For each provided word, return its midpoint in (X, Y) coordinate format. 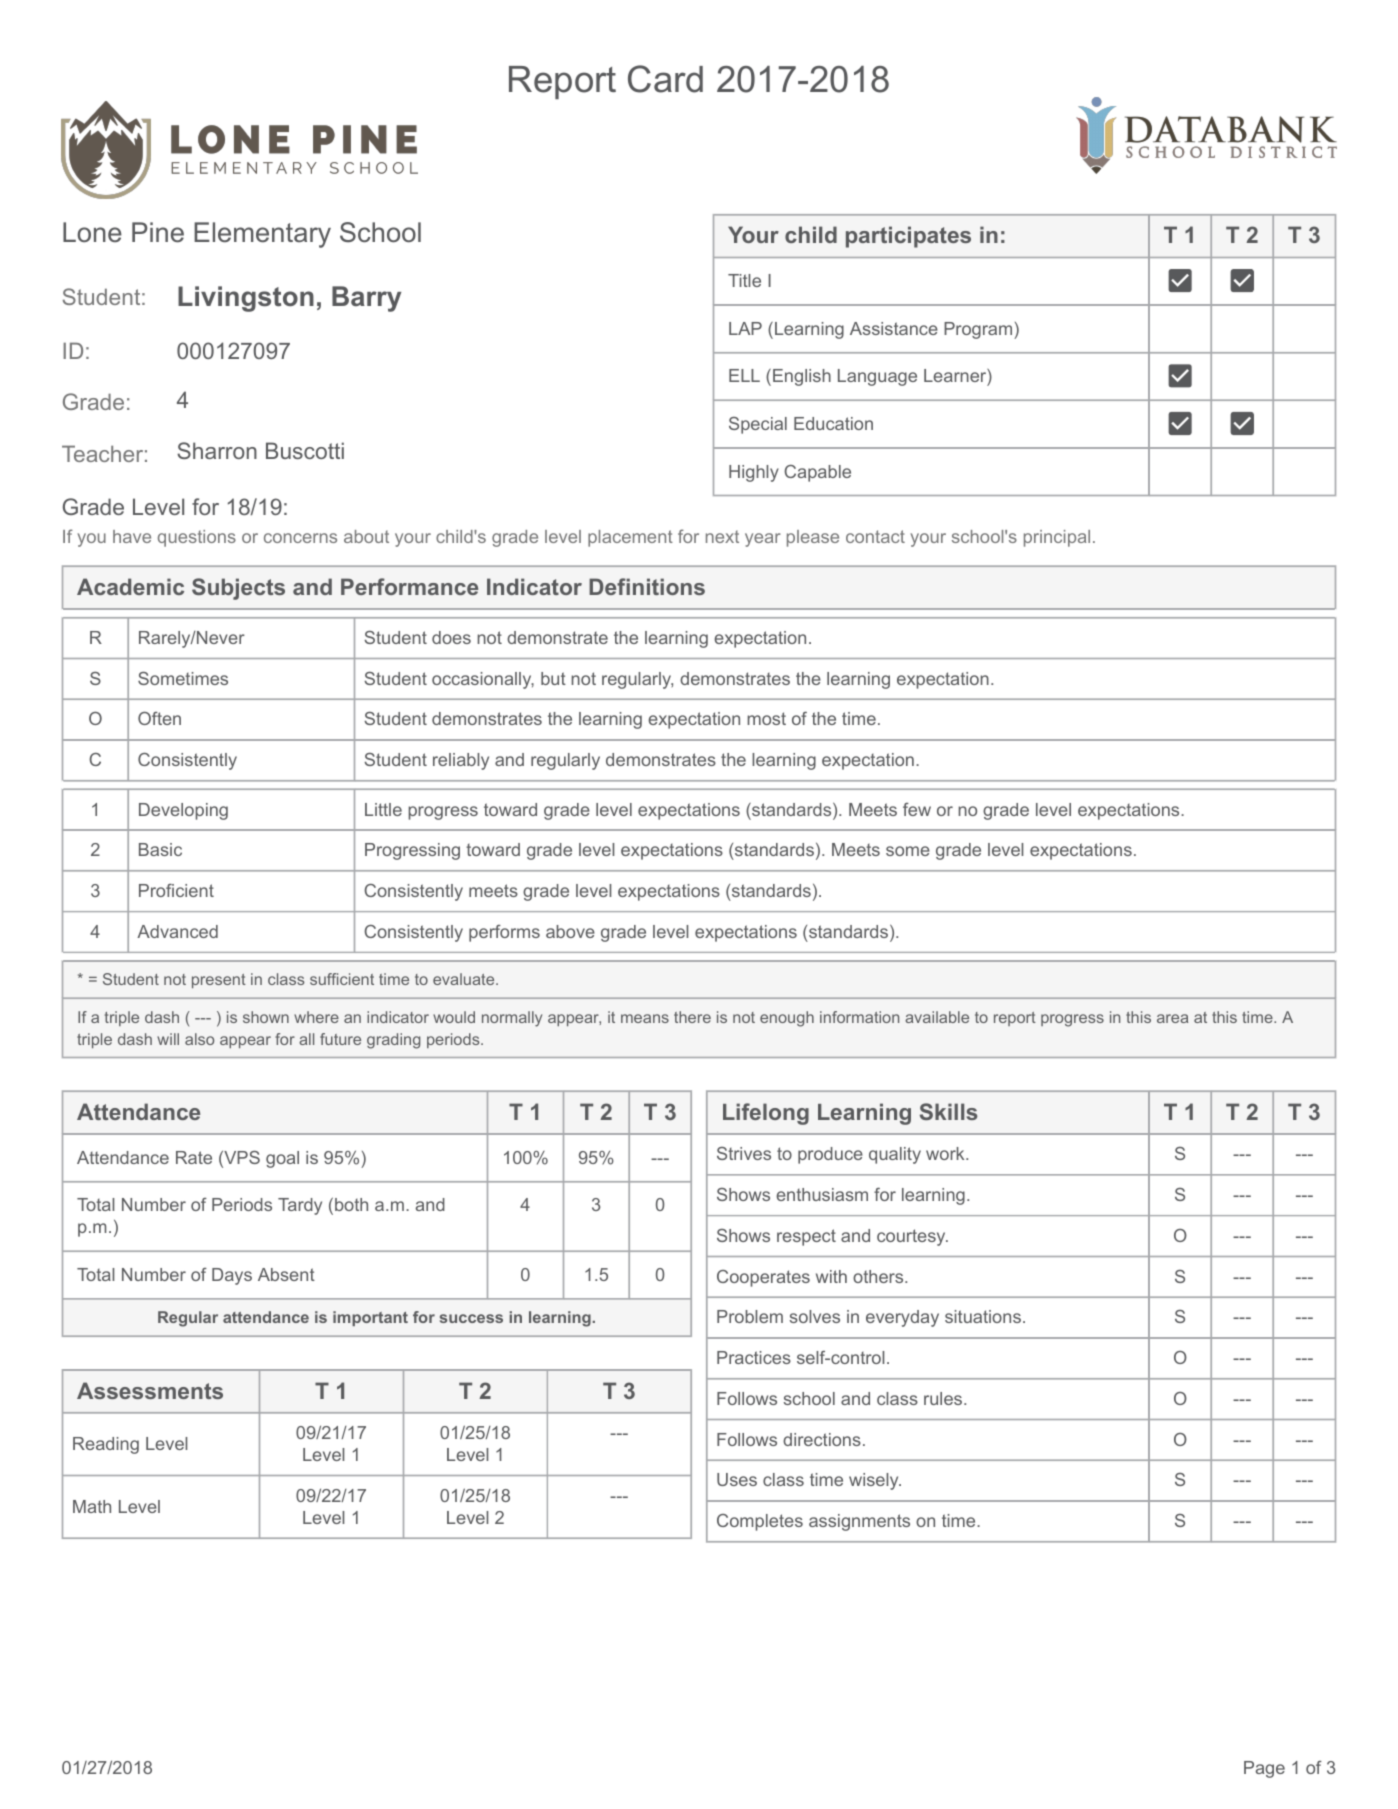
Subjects (238, 589)
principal (1057, 538)
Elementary (262, 235)
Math (92, 1506)
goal (282, 1159)
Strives (744, 1153)
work (946, 1153)
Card (665, 79)
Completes (760, 1522)
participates (908, 237)
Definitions (647, 586)
